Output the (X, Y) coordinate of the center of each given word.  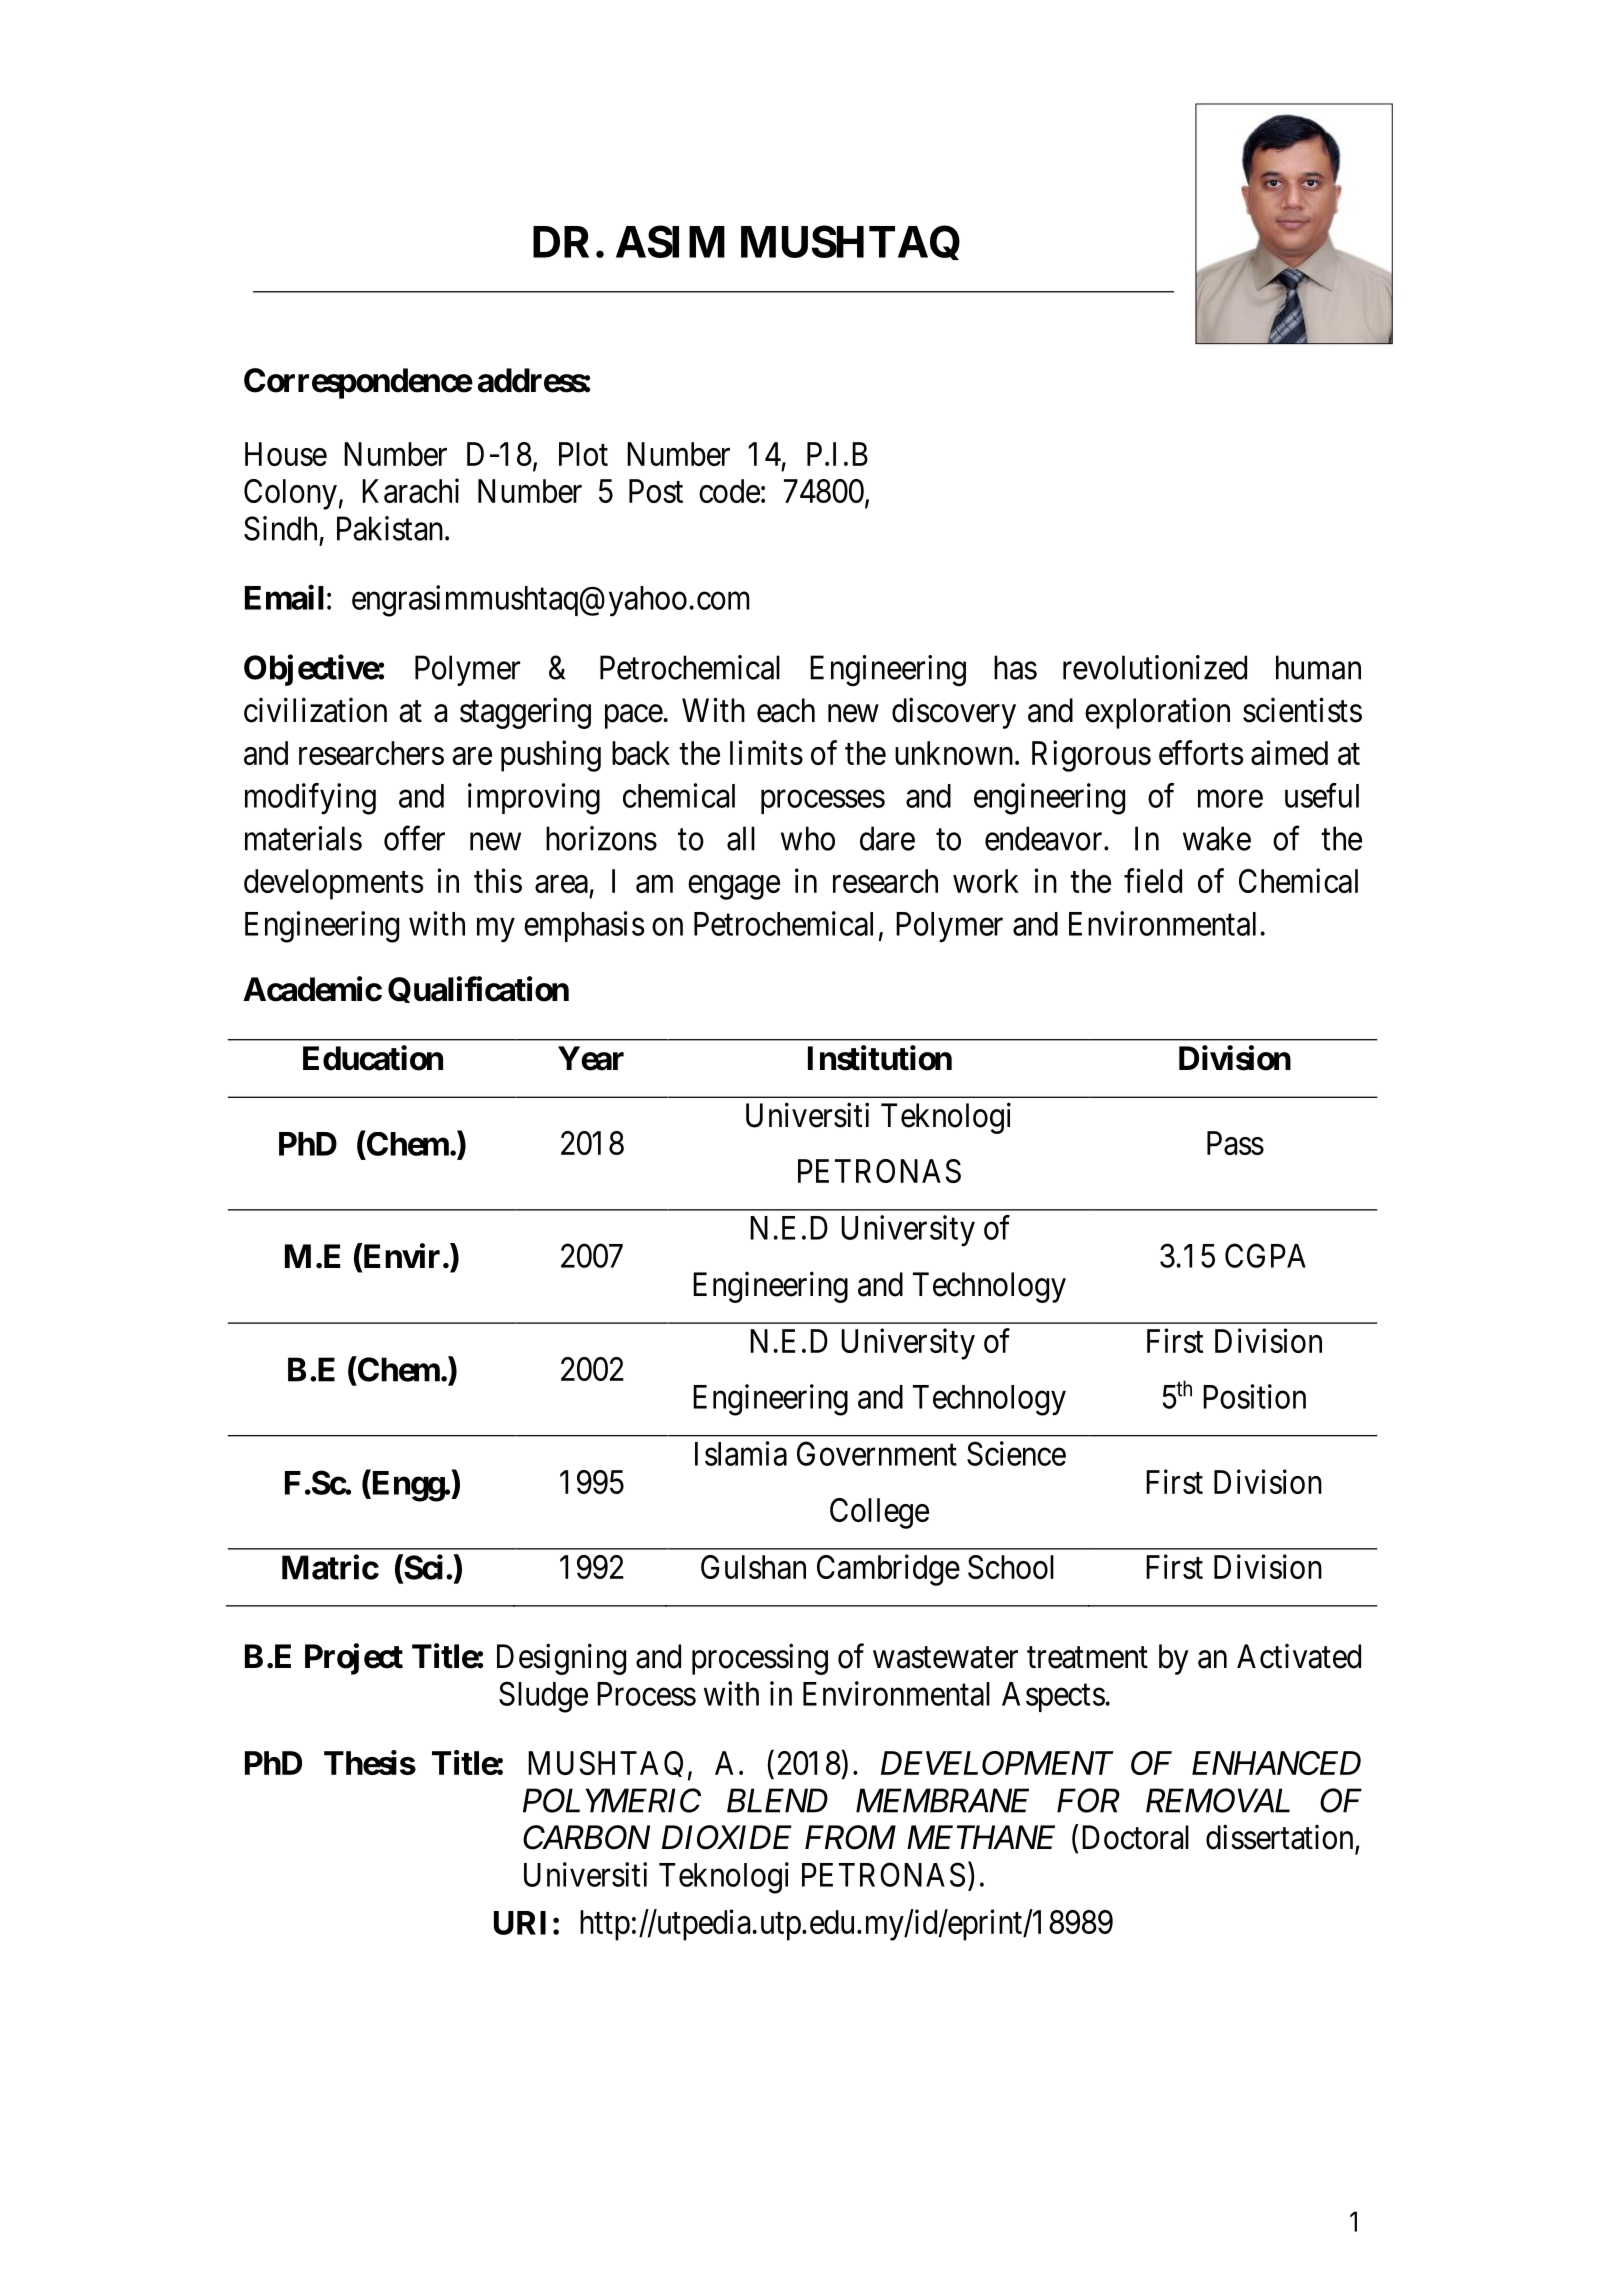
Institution (880, 1058)
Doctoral (1135, 1837)
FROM (850, 1837)
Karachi (410, 490)
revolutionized (1155, 667)
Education (373, 1058)
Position (1254, 1396)
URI (520, 1923)
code (729, 491)
